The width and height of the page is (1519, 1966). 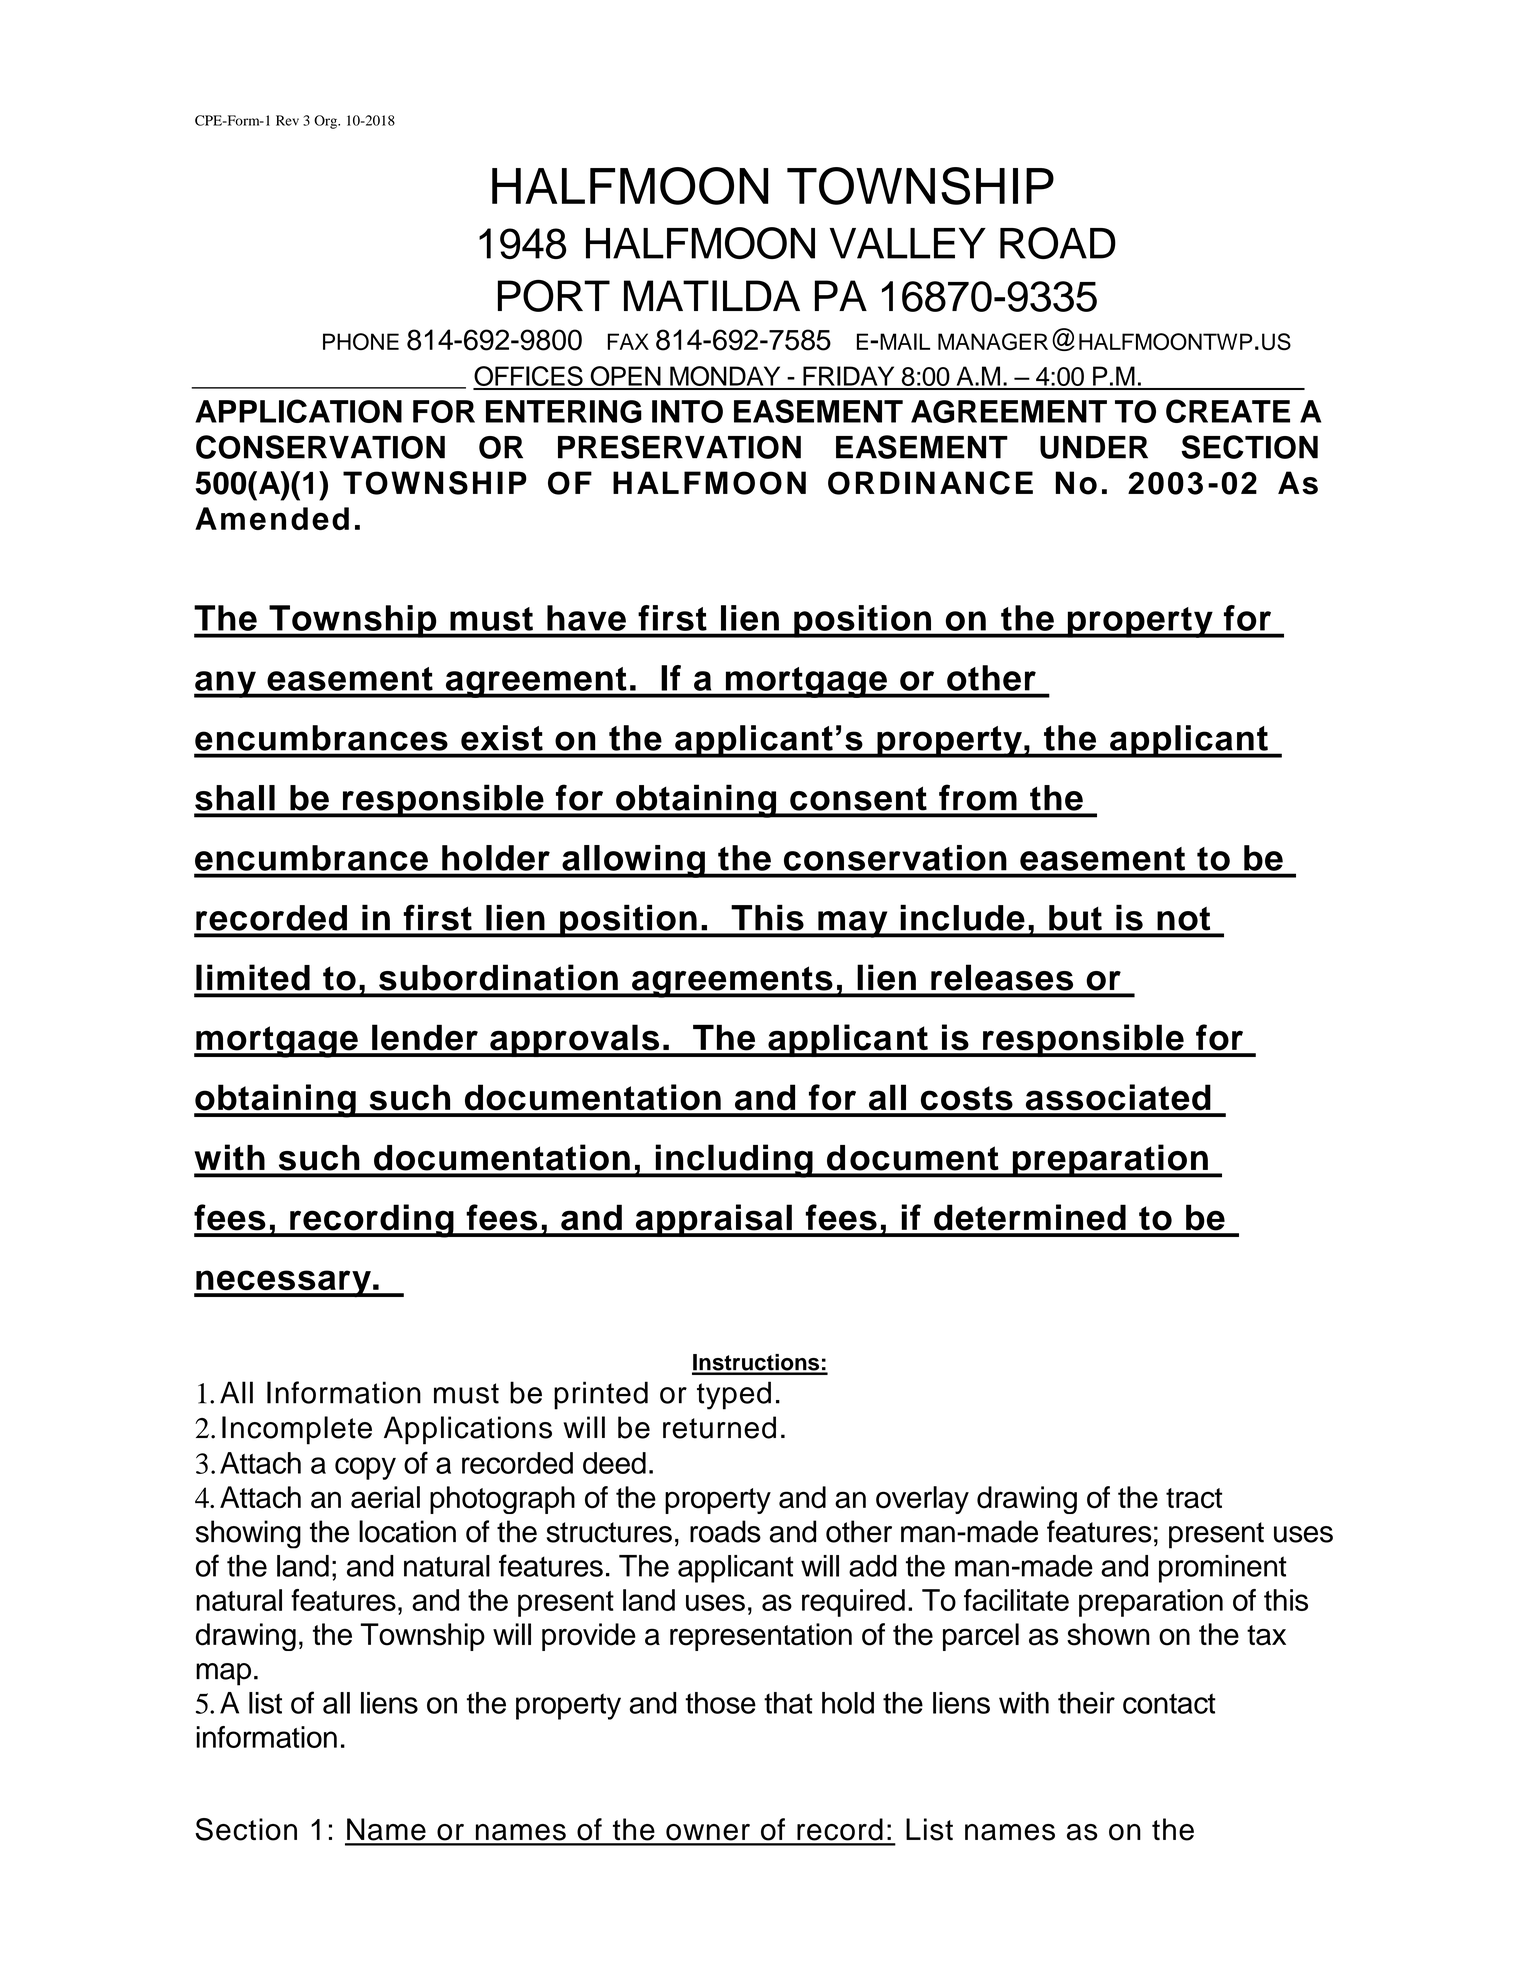 What do you see at coordinates (679, 447) in the page?
I see `PRESERVATION` at bounding box center [679, 447].
